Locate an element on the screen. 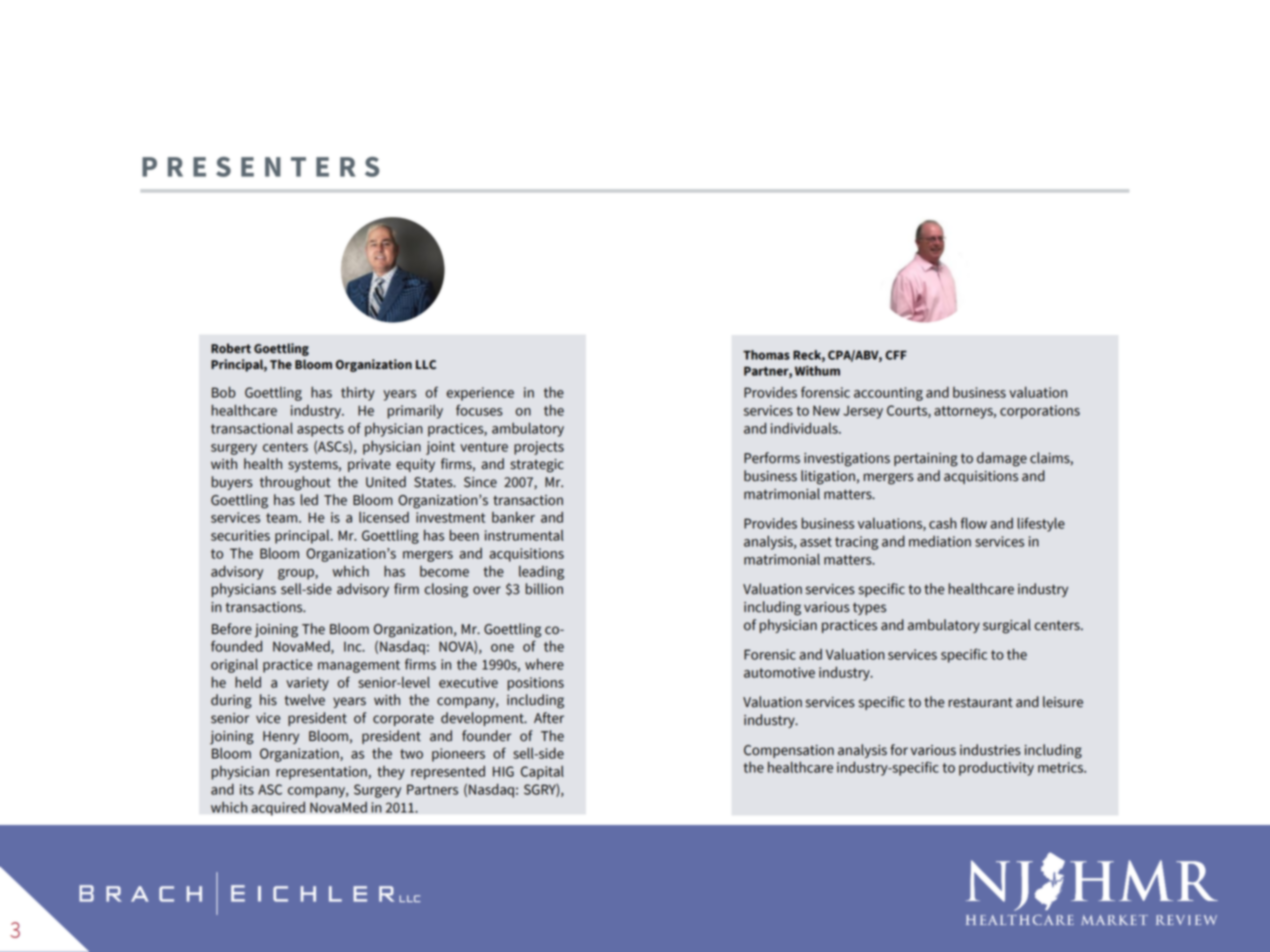 The height and width of the screenshot is (952, 1270). acquired is located at coordinates (278, 808).
